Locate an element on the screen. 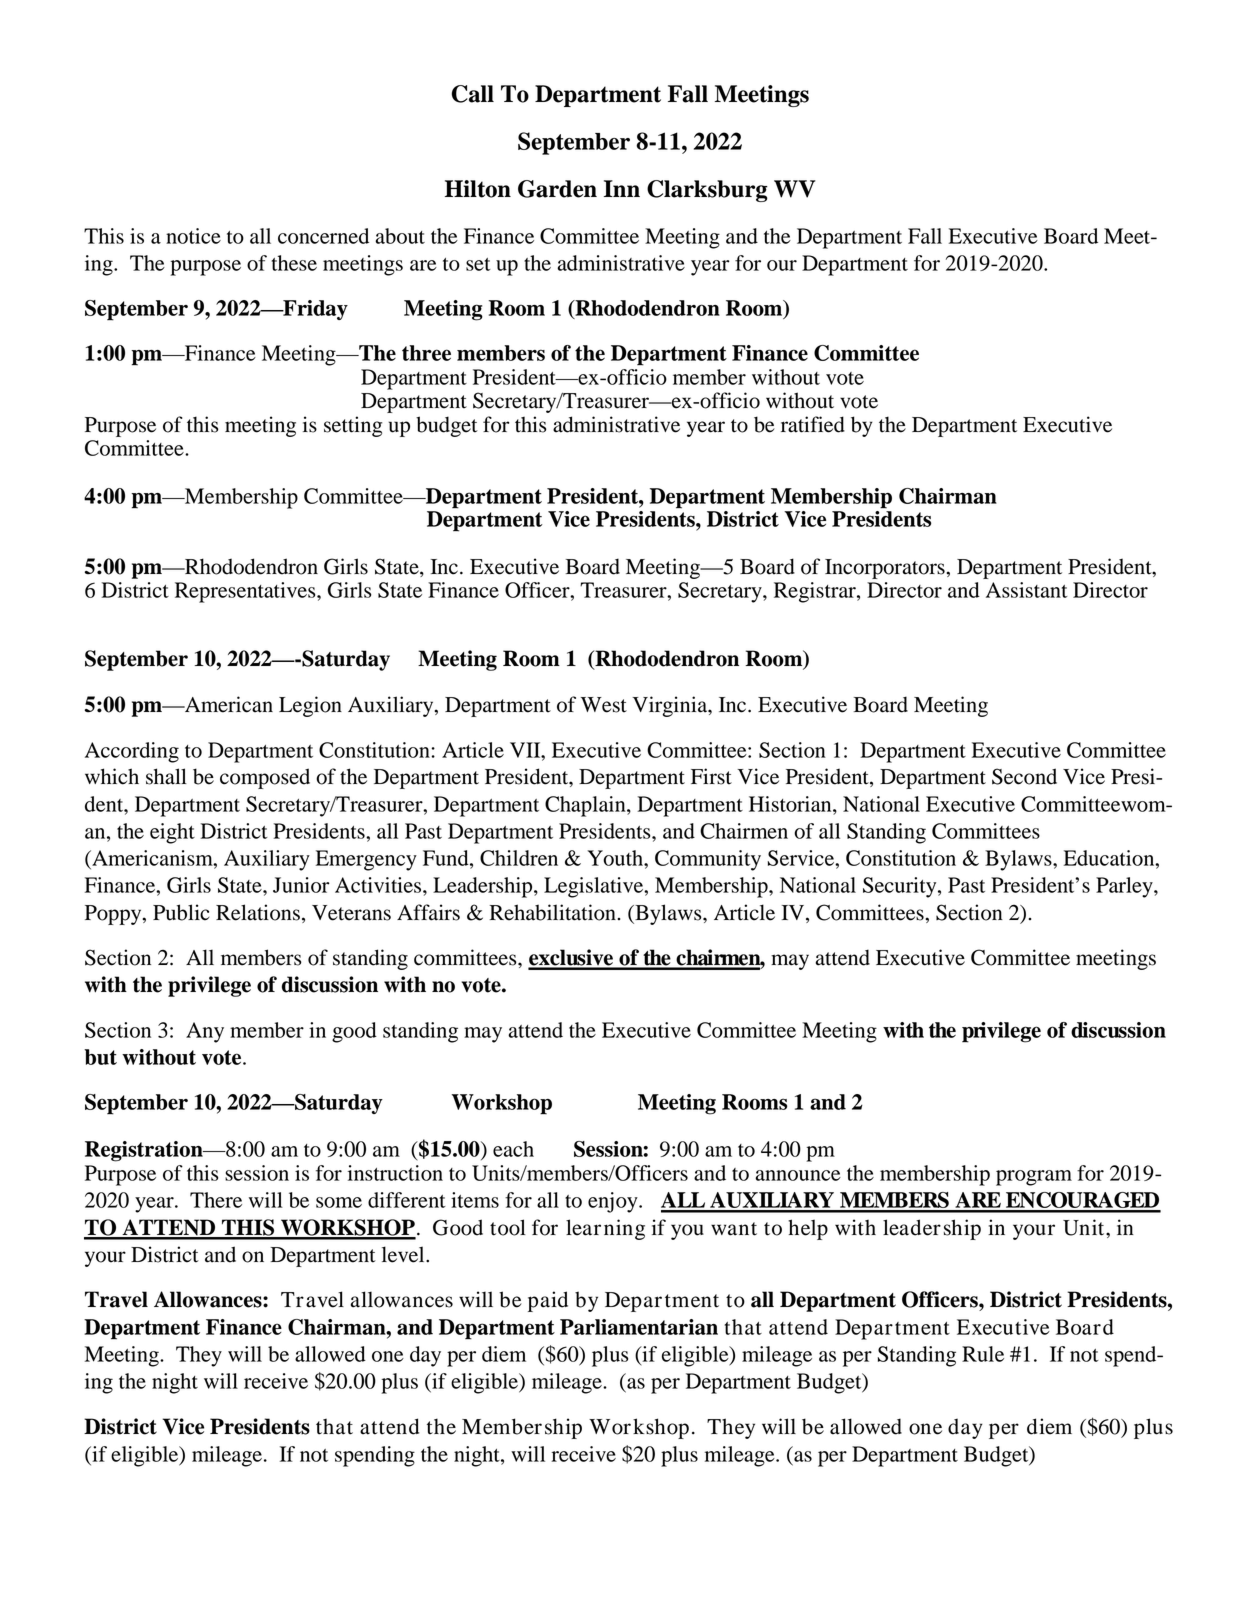 This screenshot has width=1248, height=1616. There is located at coordinates (216, 1200).
